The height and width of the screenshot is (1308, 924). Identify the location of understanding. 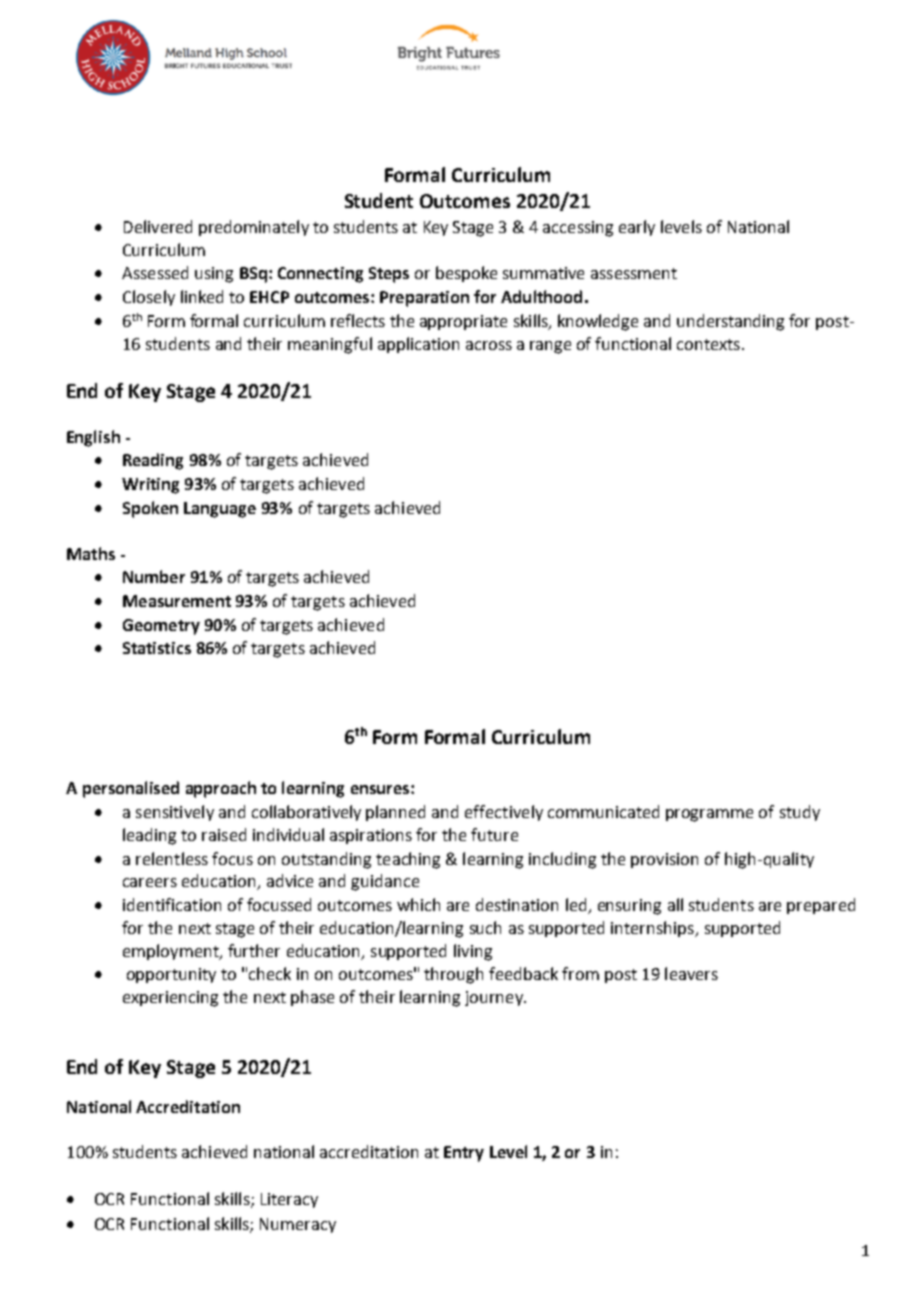
(730, 322).
